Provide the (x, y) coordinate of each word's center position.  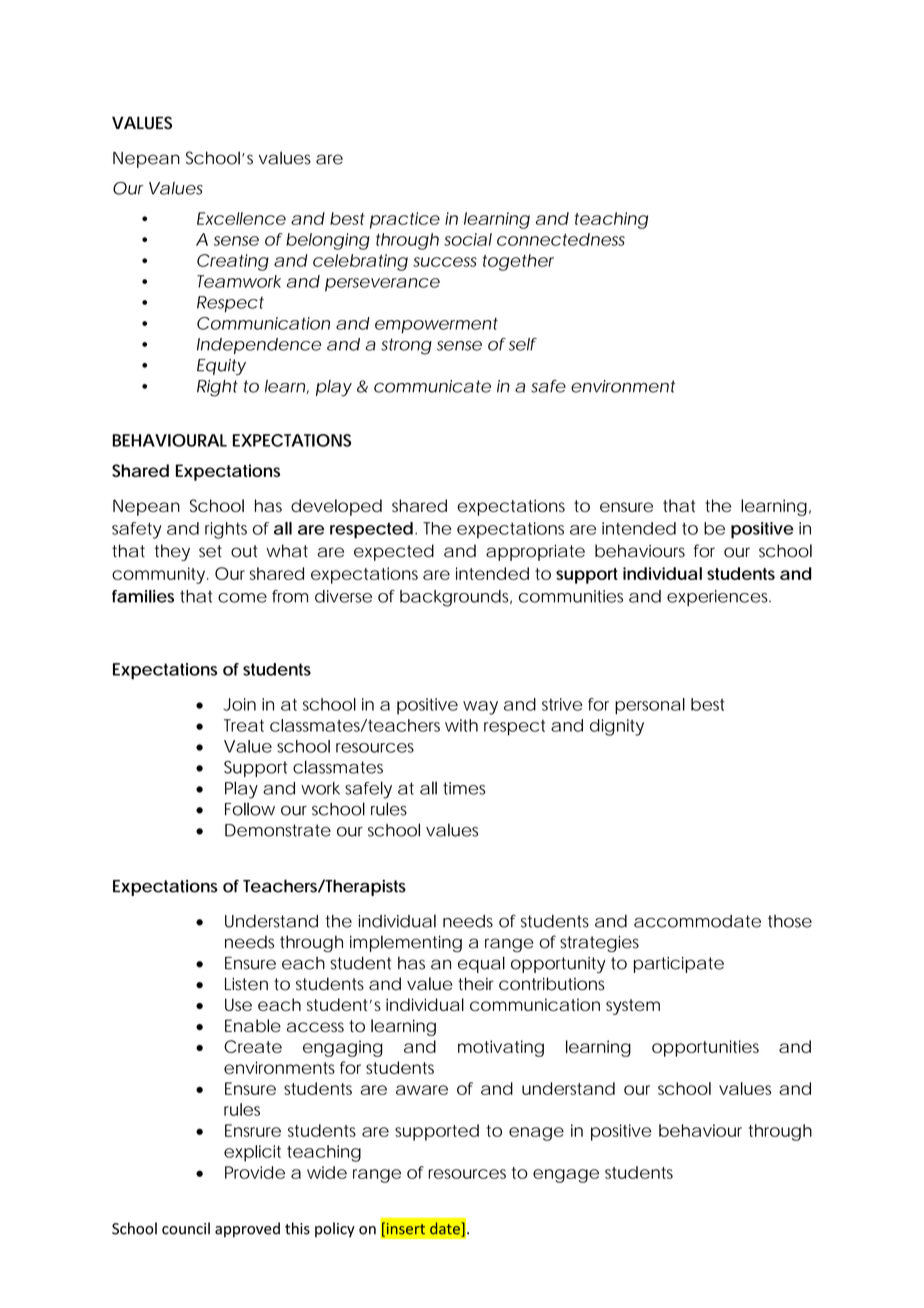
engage (566, 1176)
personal (650, 706)
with (461, 725)
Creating (233, 262)
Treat (244, 725)
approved (247, 1230)
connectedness (561, 239)
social (468, 239)
